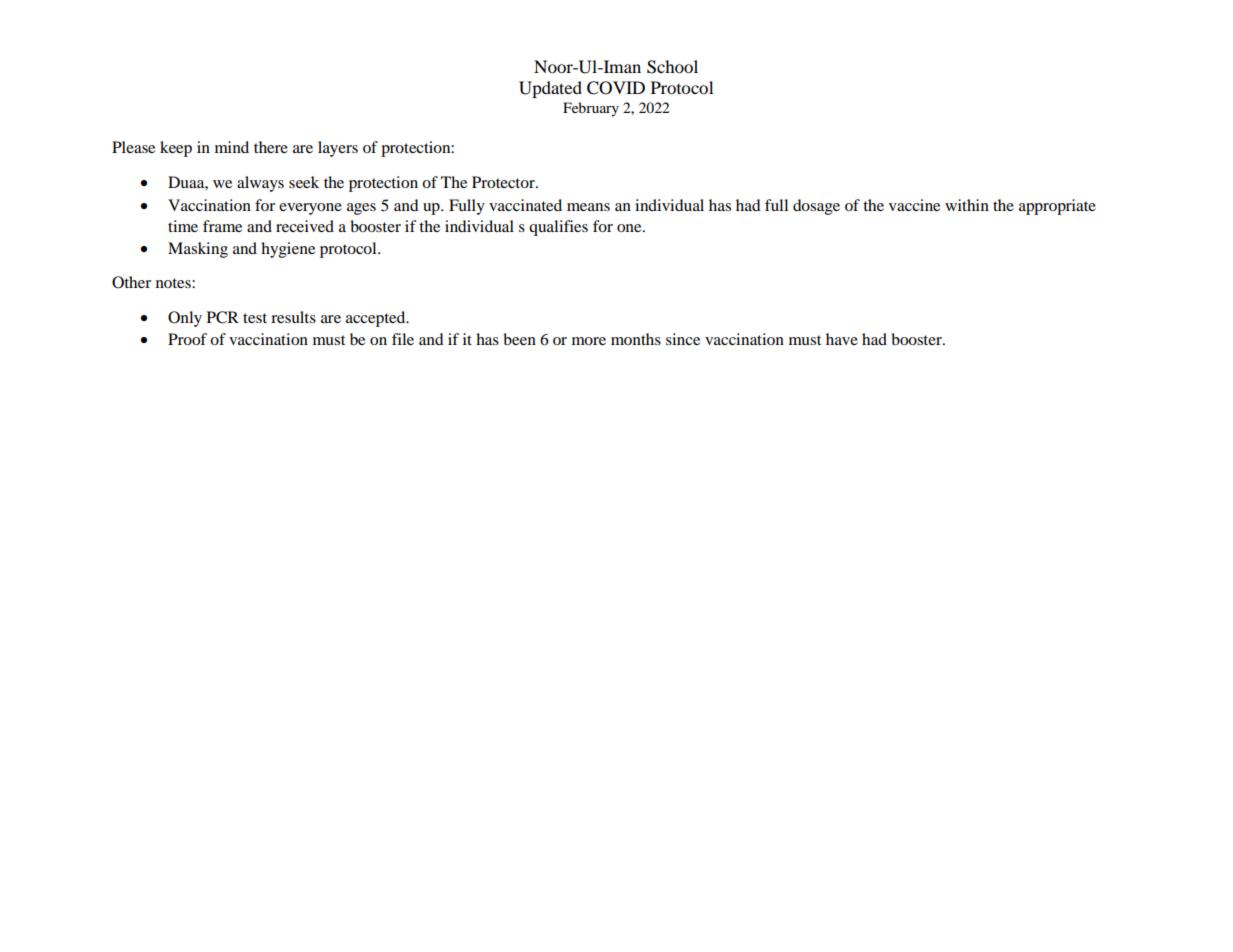 The width and height of the page is (1233, 952). I want to click on School, so click(672, 67).
